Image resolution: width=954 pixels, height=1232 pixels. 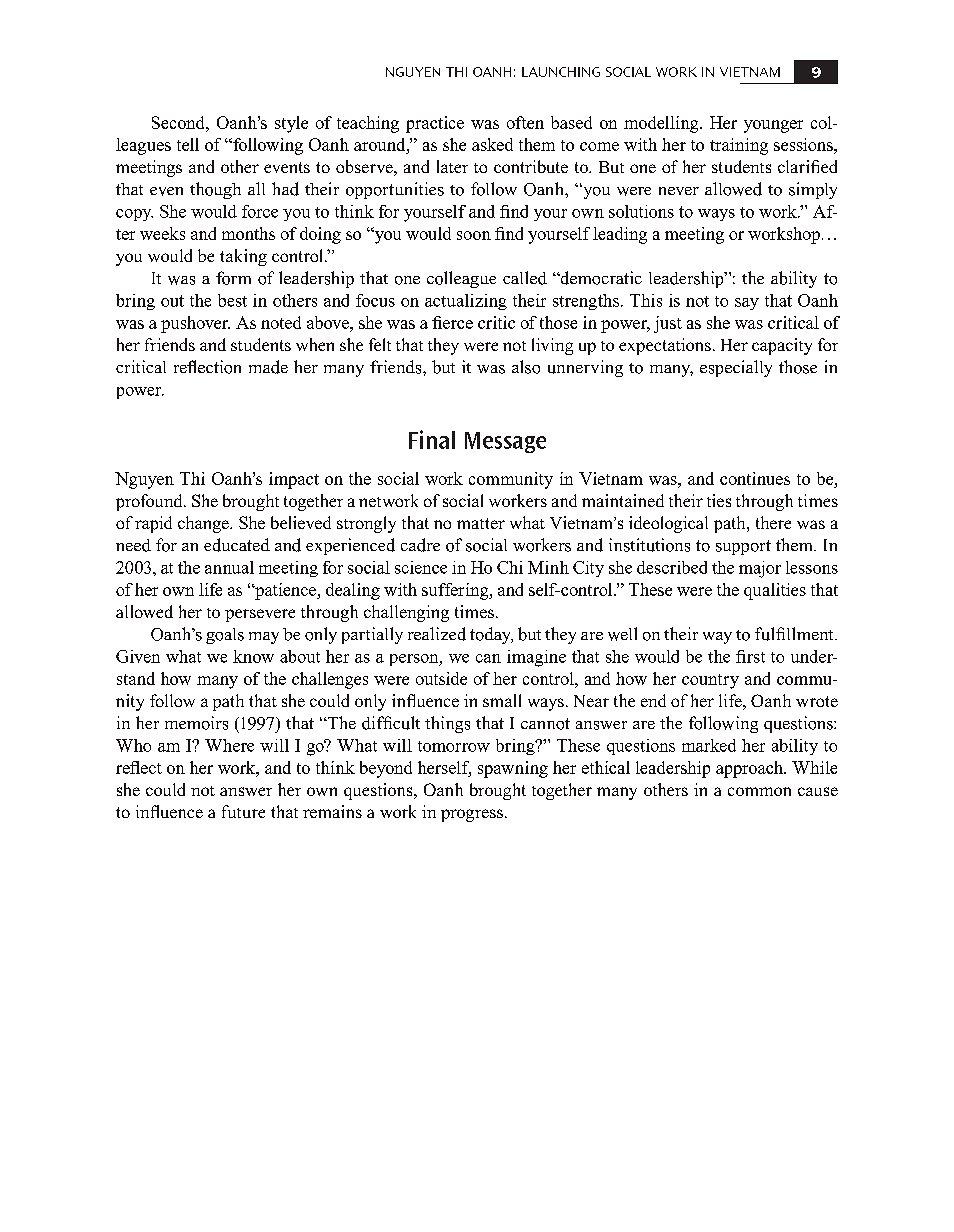 What do you see at coordinates (232, 300) in the document?
I see `best` at bounding box center [232, 300].
